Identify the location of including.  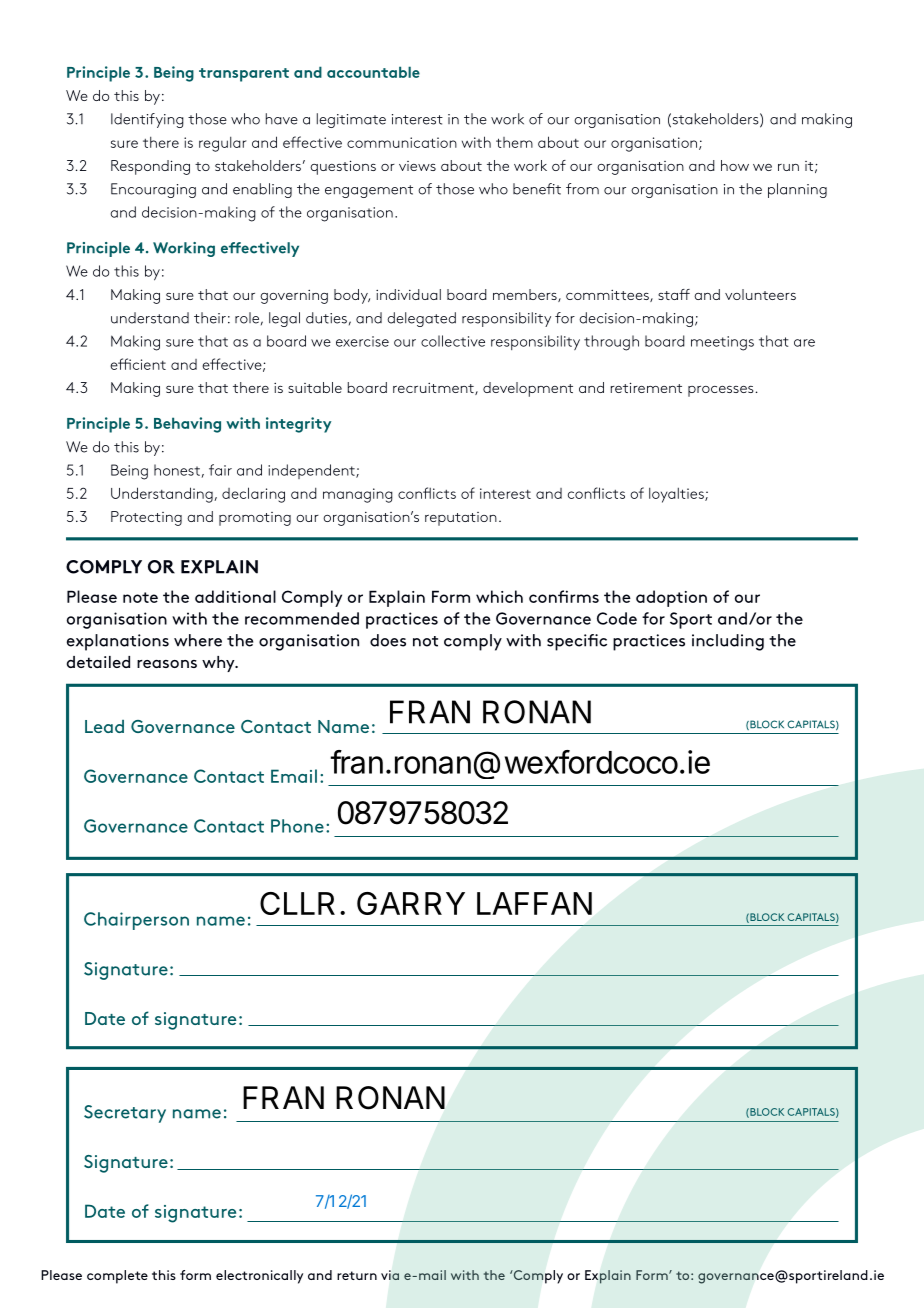
(728, 642).
